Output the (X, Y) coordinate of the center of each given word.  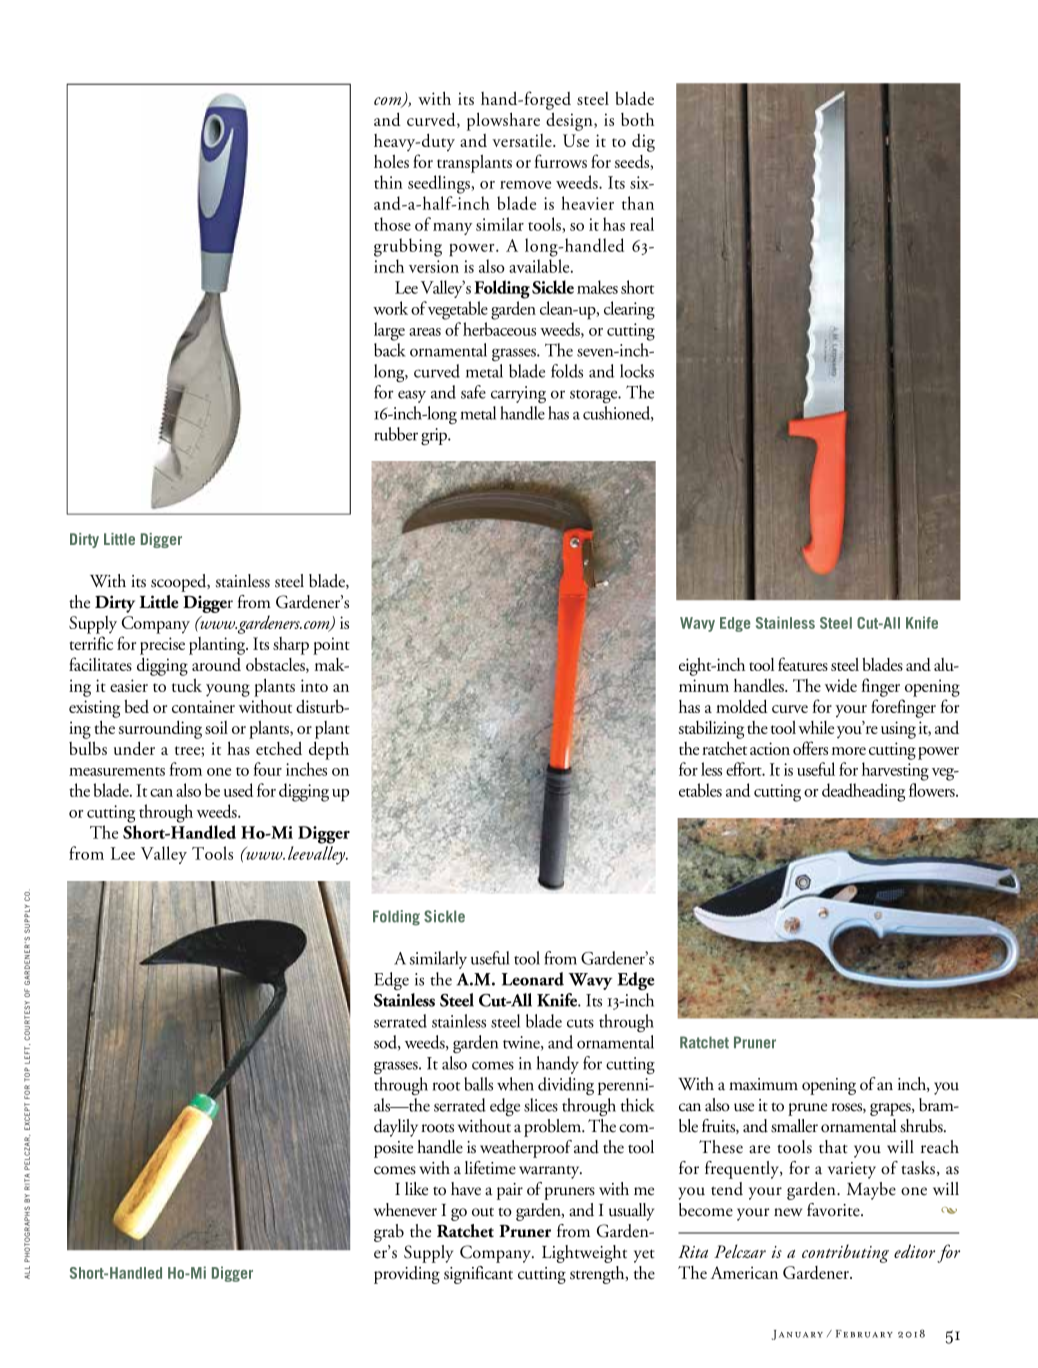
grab (389, 1233)
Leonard (533, 979)
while (816, 727)
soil (216, 727)
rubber (396, 434)
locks (637, 371)
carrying (518, 394)
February (864, 1334)
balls (478, 1084)
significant (478, 1275)
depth (329, 750)
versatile (523, 140)
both (637, 119)
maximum (763, 1084)
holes (391, 161)
